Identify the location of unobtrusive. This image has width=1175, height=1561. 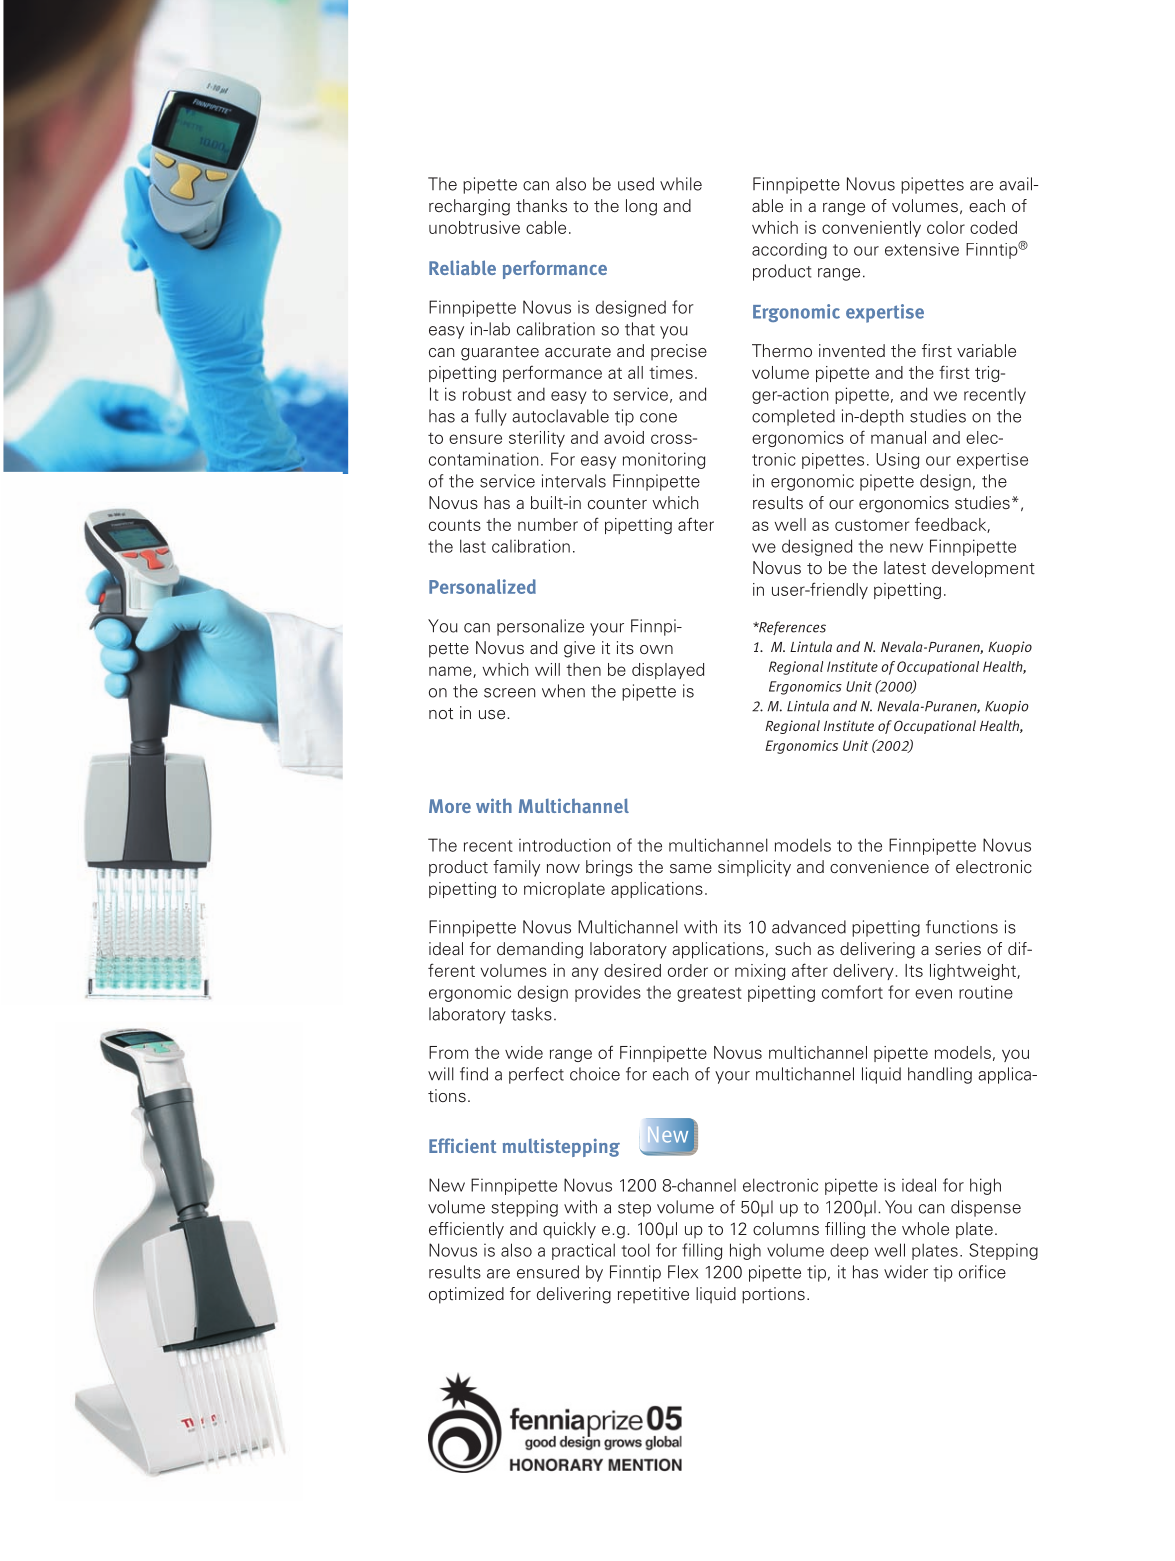
(474, 227).
